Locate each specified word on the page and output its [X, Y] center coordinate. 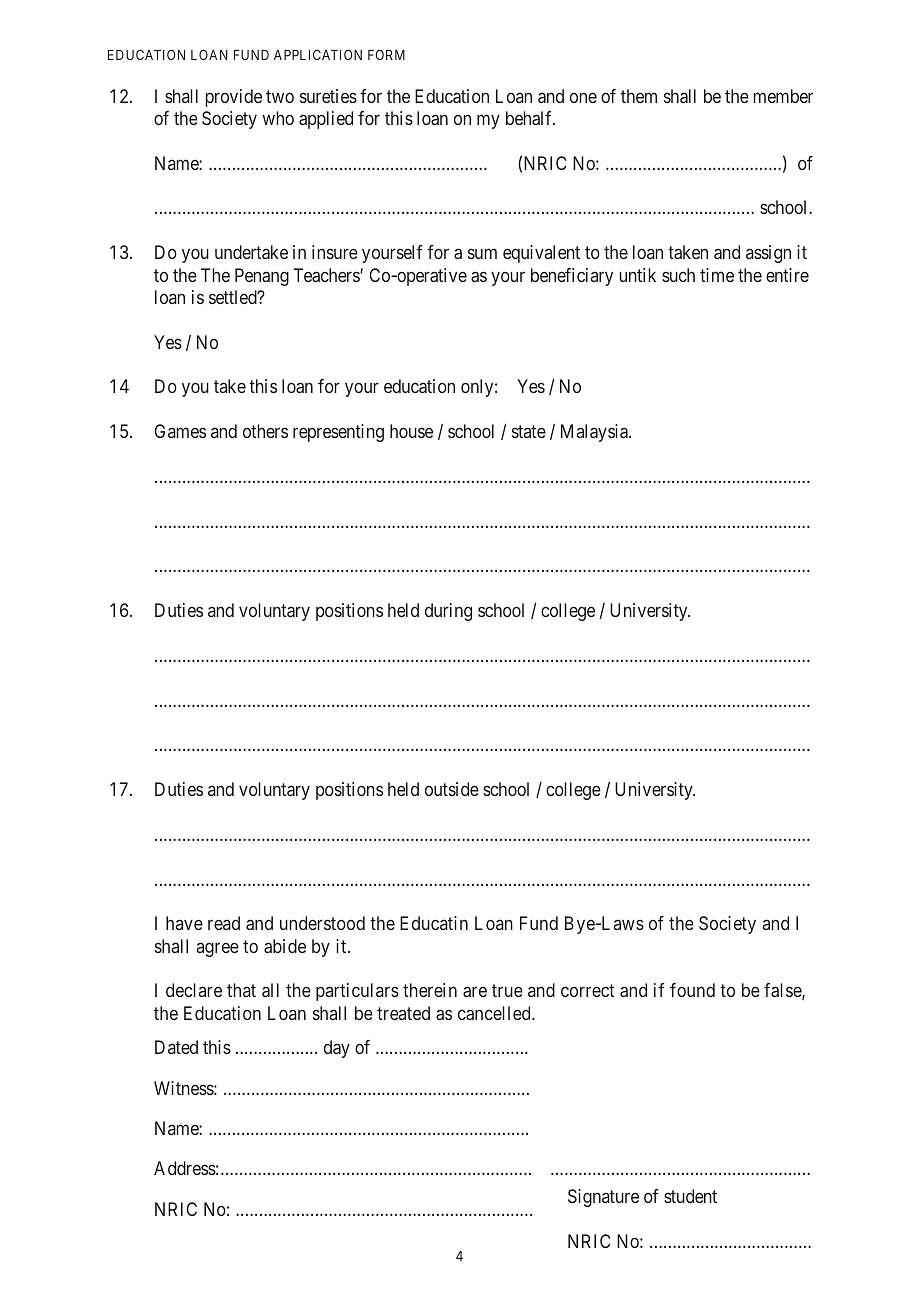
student [690, 1196]
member [783, 96]
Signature [603, 1198]
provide [234, 98]
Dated [176, 1047]
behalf [530, 118]
